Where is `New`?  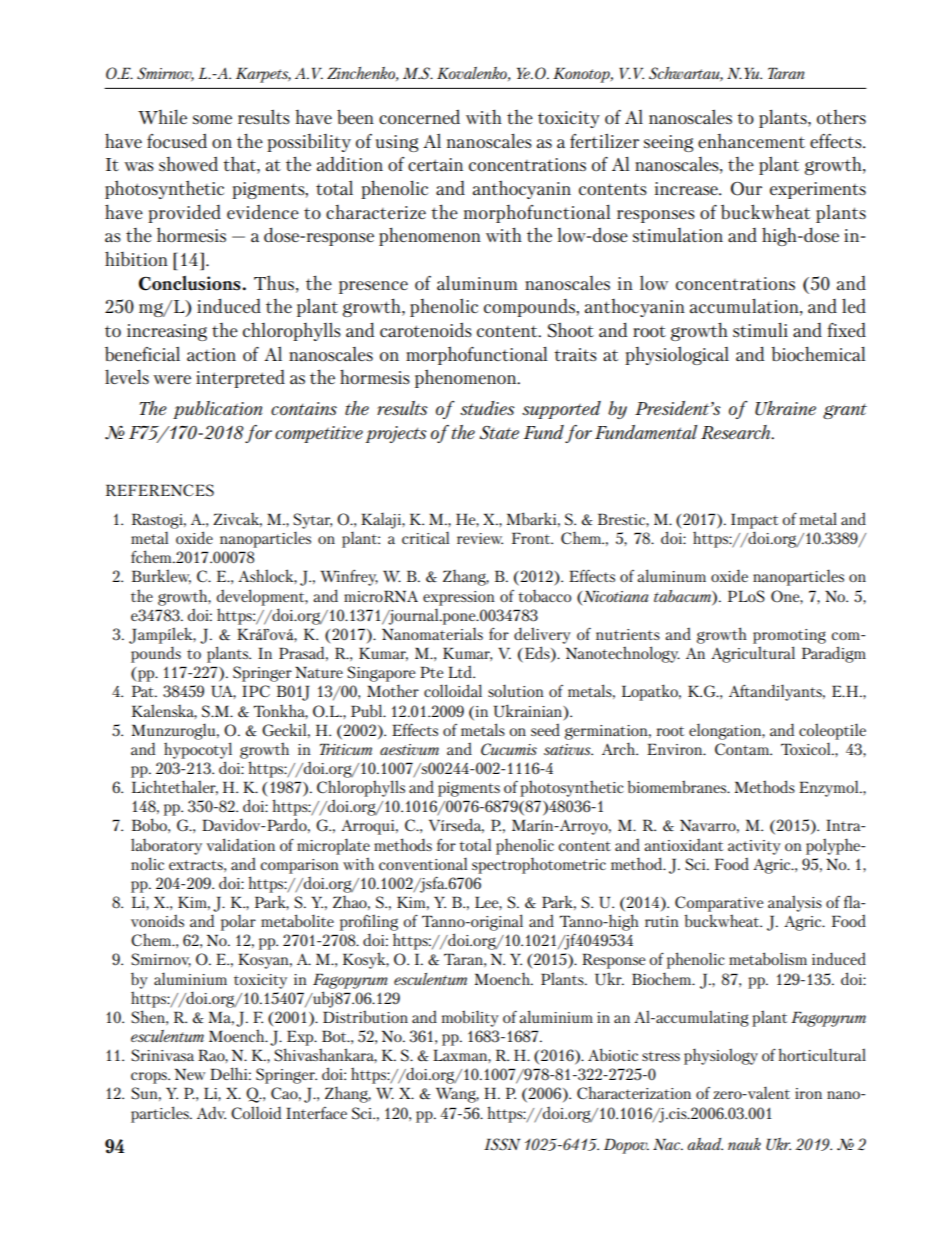 New is located at coordinates (190, 1074).
